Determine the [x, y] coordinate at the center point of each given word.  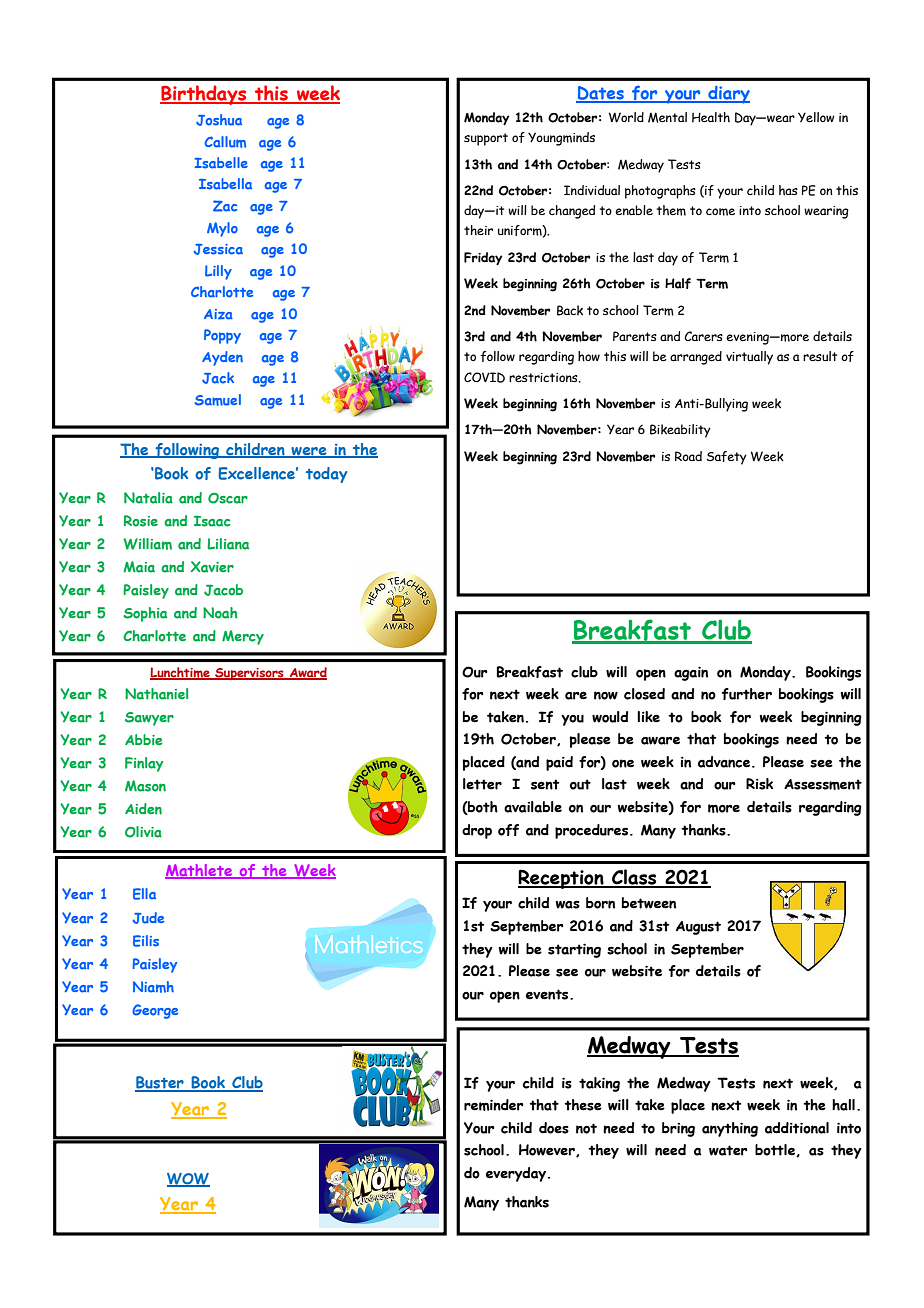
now [606, 695]
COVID [484, 377]
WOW [188, 1180]
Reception [562, 879]
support [486, 139]
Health [711, 117]
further [747, 694]
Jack [218, 378]
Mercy [243, 637]
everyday [517, 1174]
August [698, 928]
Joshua [219, 120]
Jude [148, 918]
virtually [749, 358]
